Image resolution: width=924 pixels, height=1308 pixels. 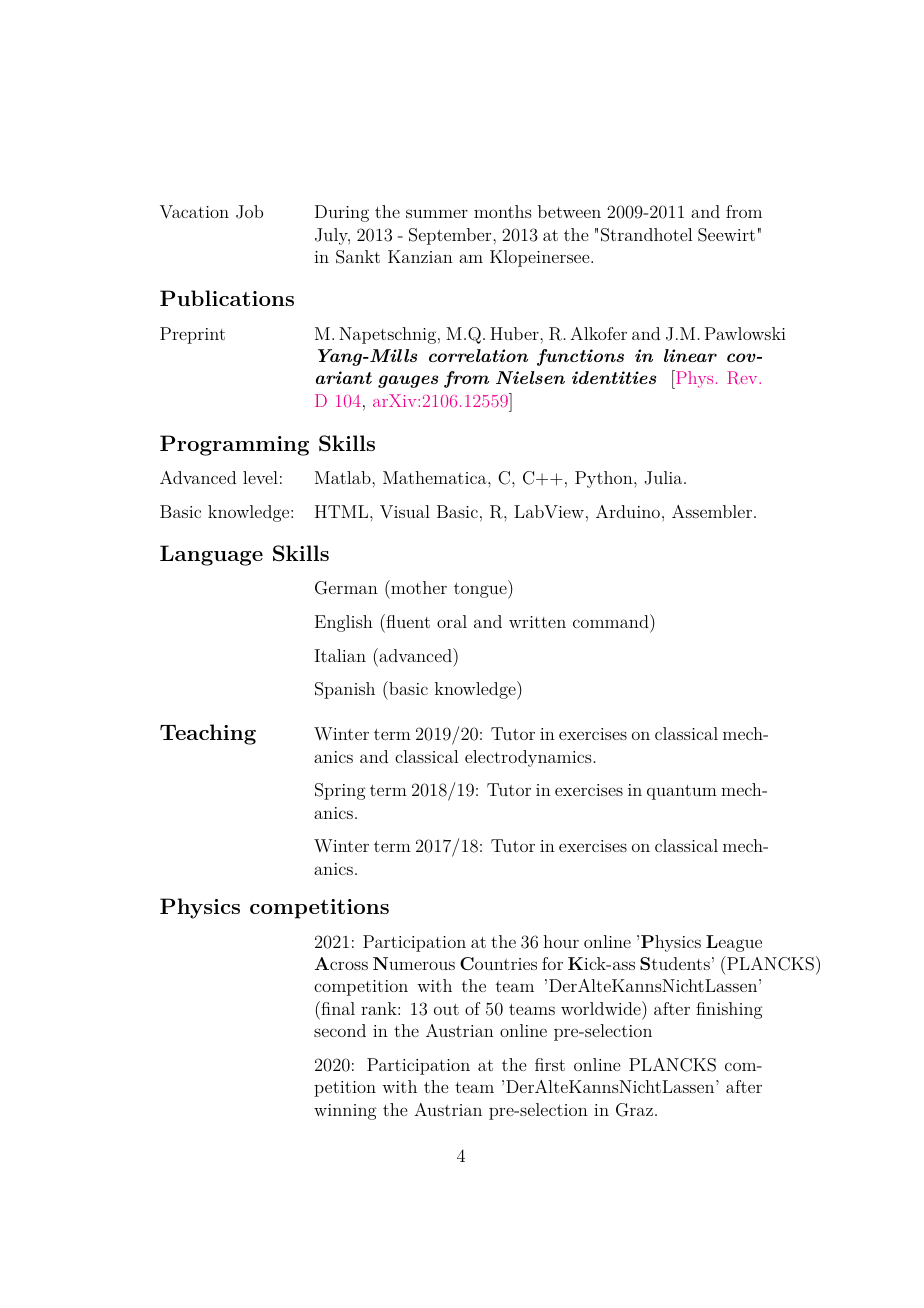 What do you see at coordinates (634, 1110) in the screenshot?
I see `Graz` at bounding box center [634, 1110].
